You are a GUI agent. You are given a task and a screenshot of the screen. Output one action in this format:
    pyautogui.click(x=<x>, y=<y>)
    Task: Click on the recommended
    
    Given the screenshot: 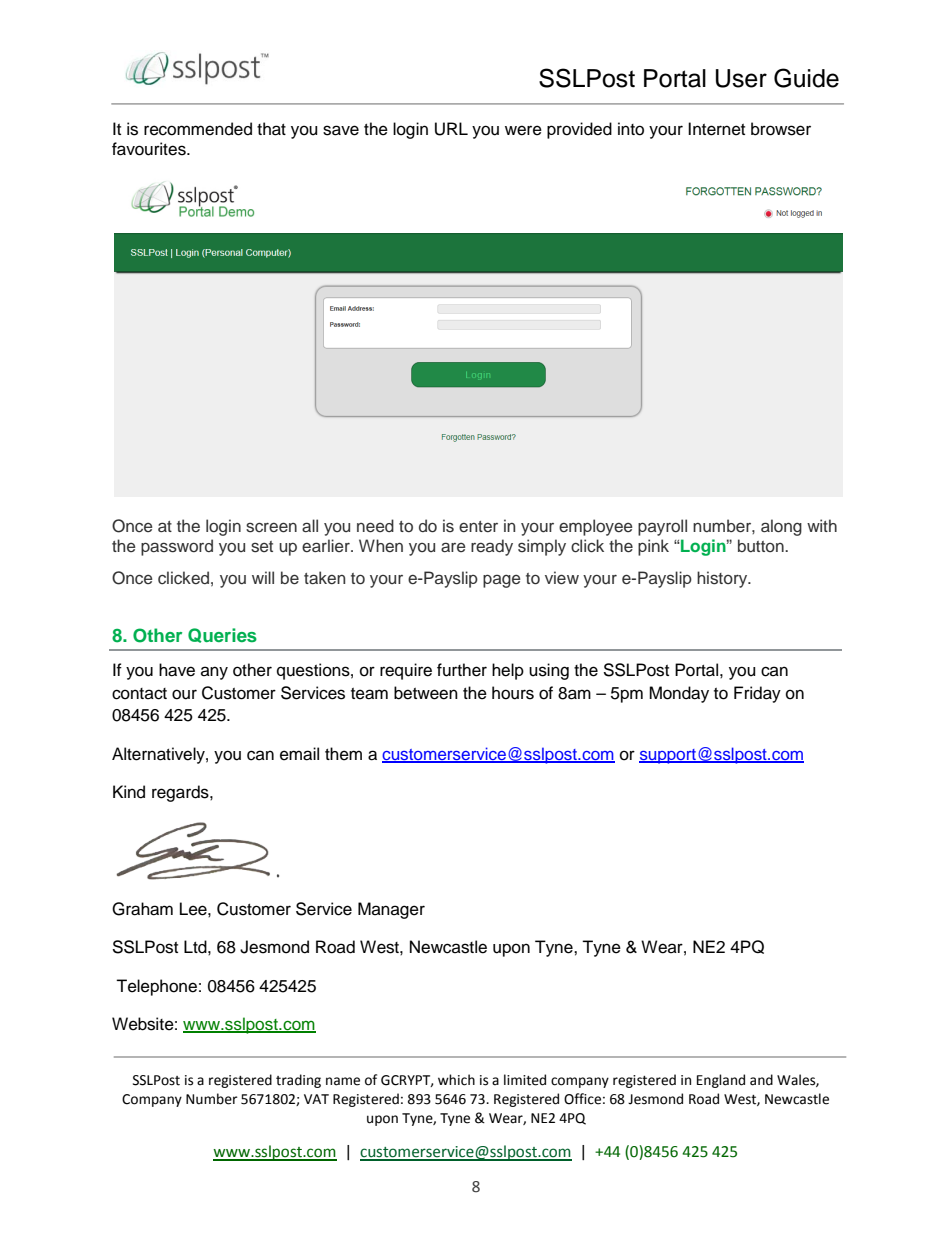 What is the action you would take?
    pyautogui.click(x=198, y=129)
